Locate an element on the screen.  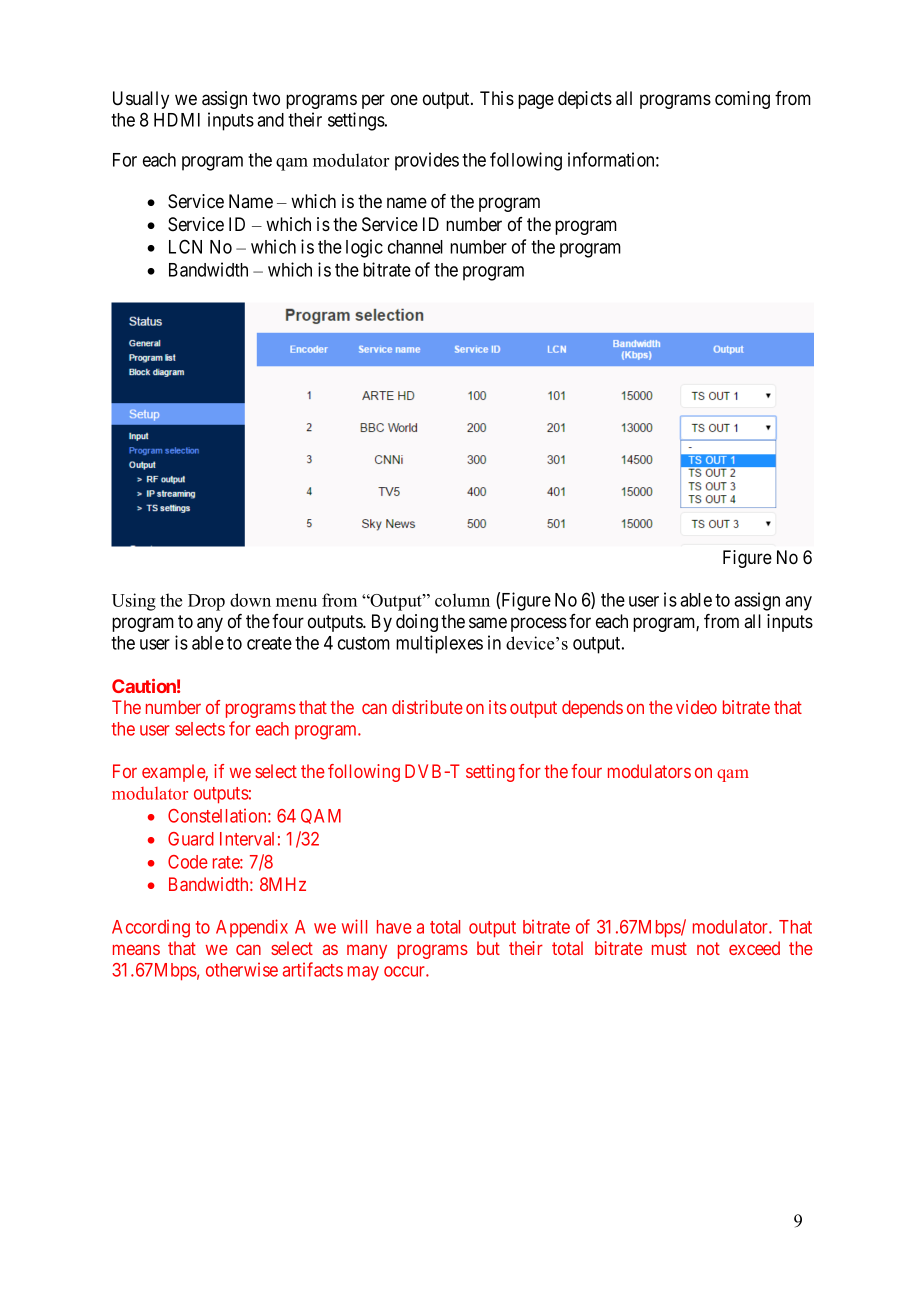
otherwise is located at coordinates (242, 969).
